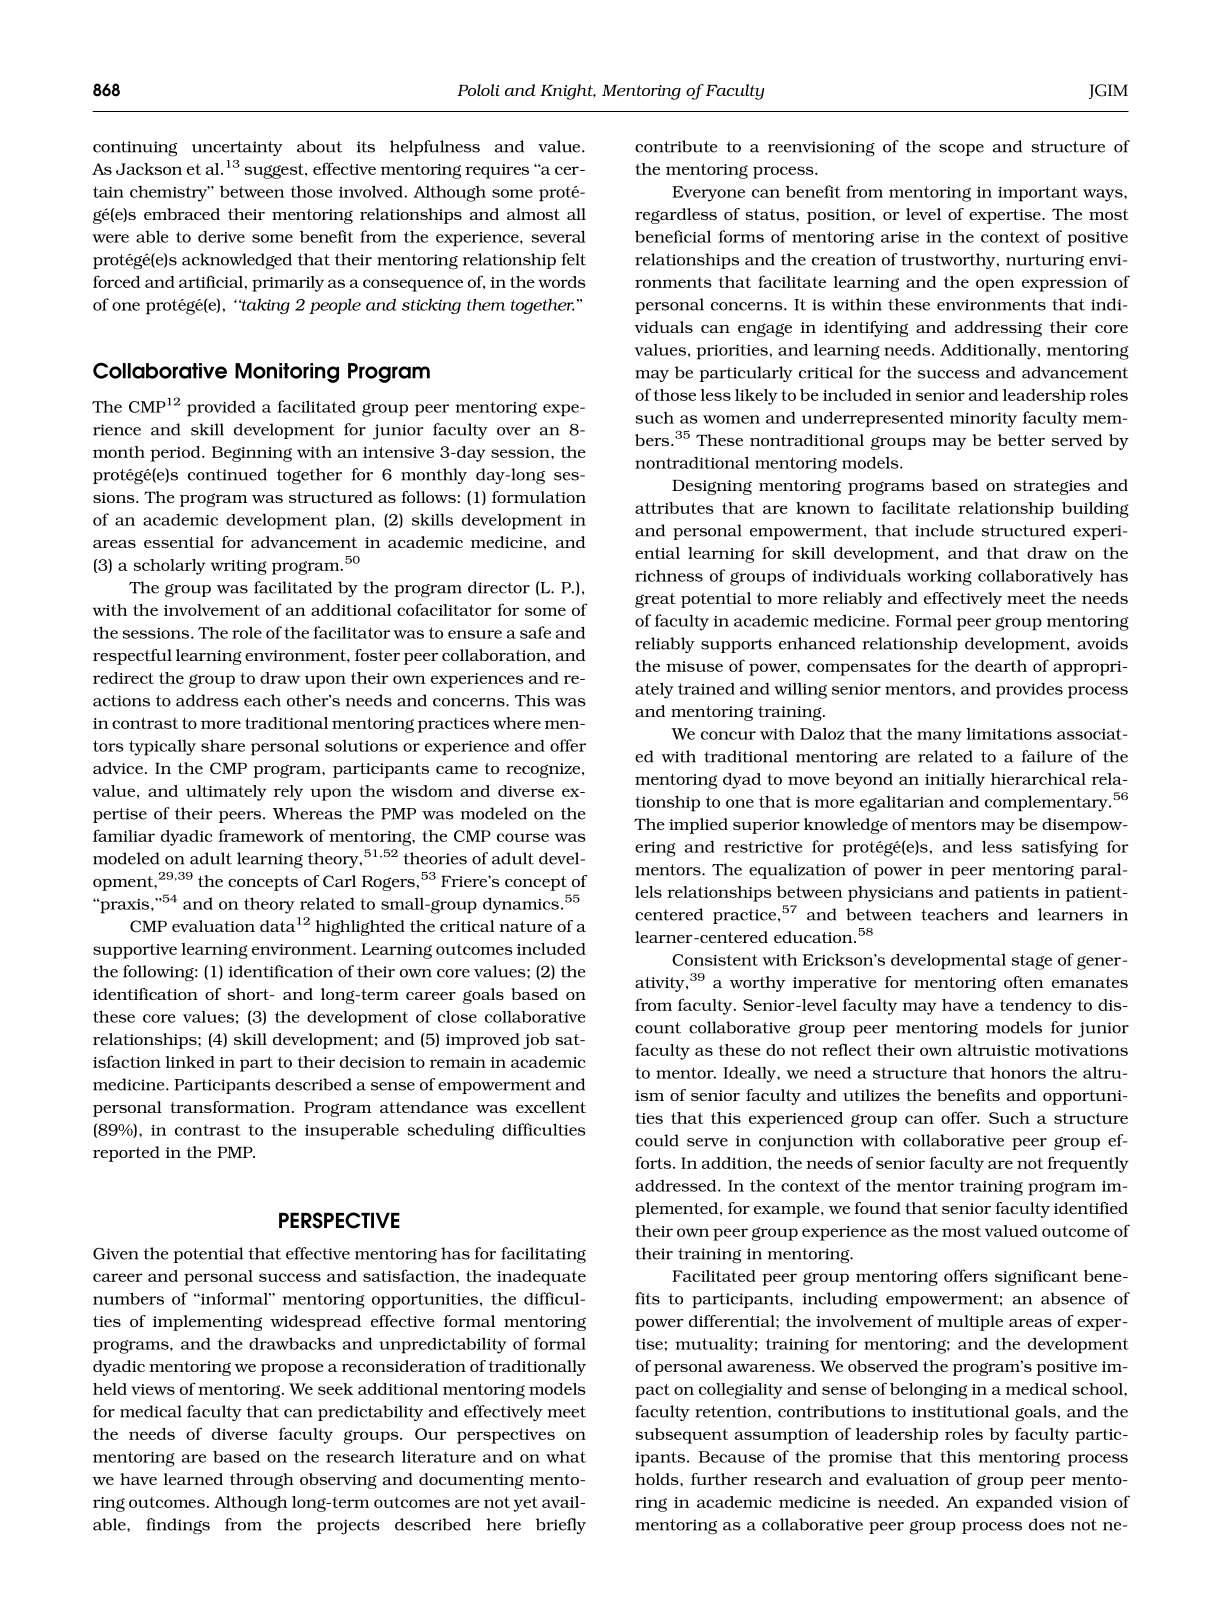  I want to click on transformation, so click(231, 1107).
